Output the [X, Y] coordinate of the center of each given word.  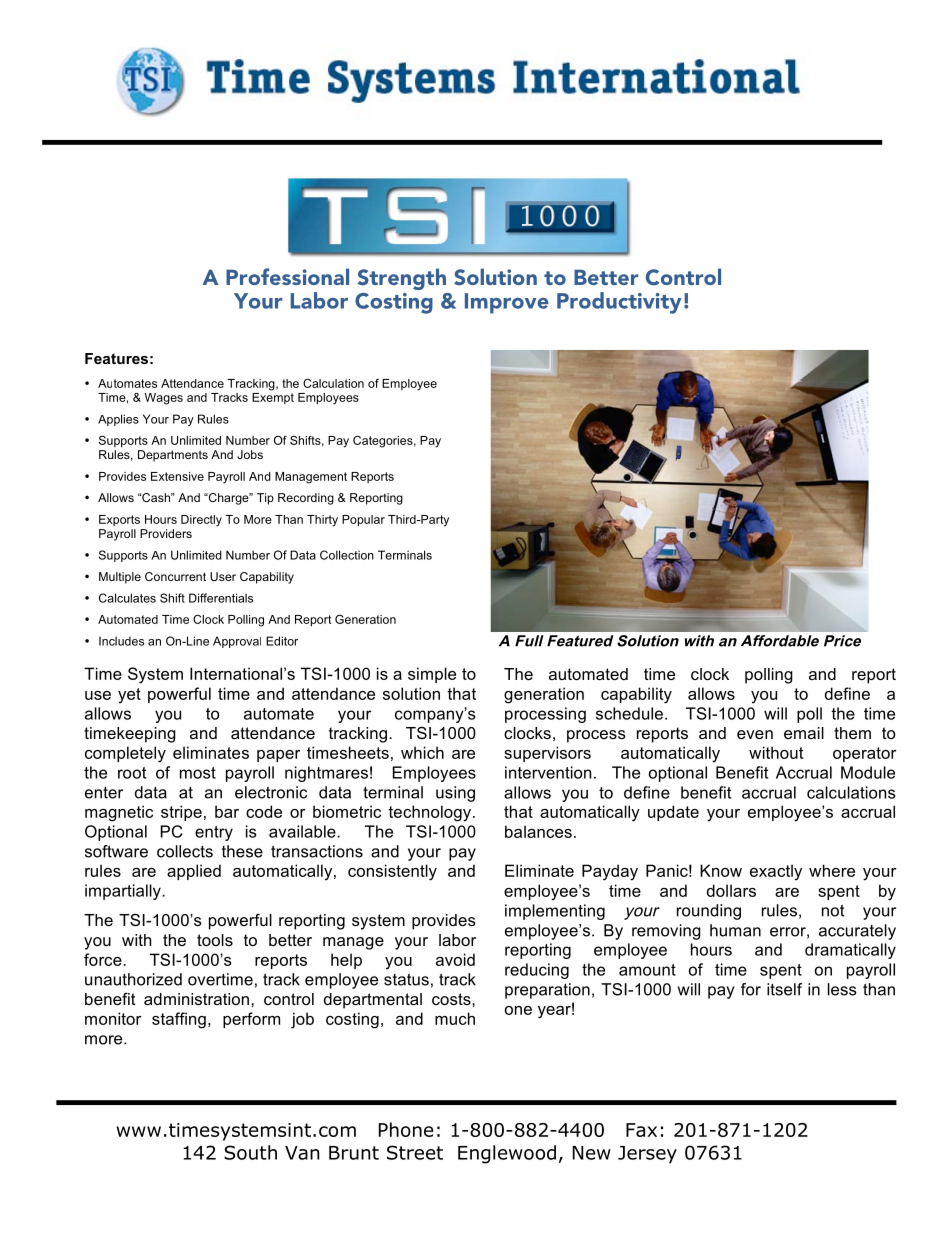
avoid [455, 959]
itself [784, 989]
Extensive [177, 476]
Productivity [619, 303]
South [250, 1152]
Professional [287, 276]
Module [868, 772]
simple [432, 675]
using [455, 794]
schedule [629, 713]
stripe [181, 813]
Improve [507, 303]
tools [215, 940]
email [804, 733]
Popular [363, 520]
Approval [237, 642]
